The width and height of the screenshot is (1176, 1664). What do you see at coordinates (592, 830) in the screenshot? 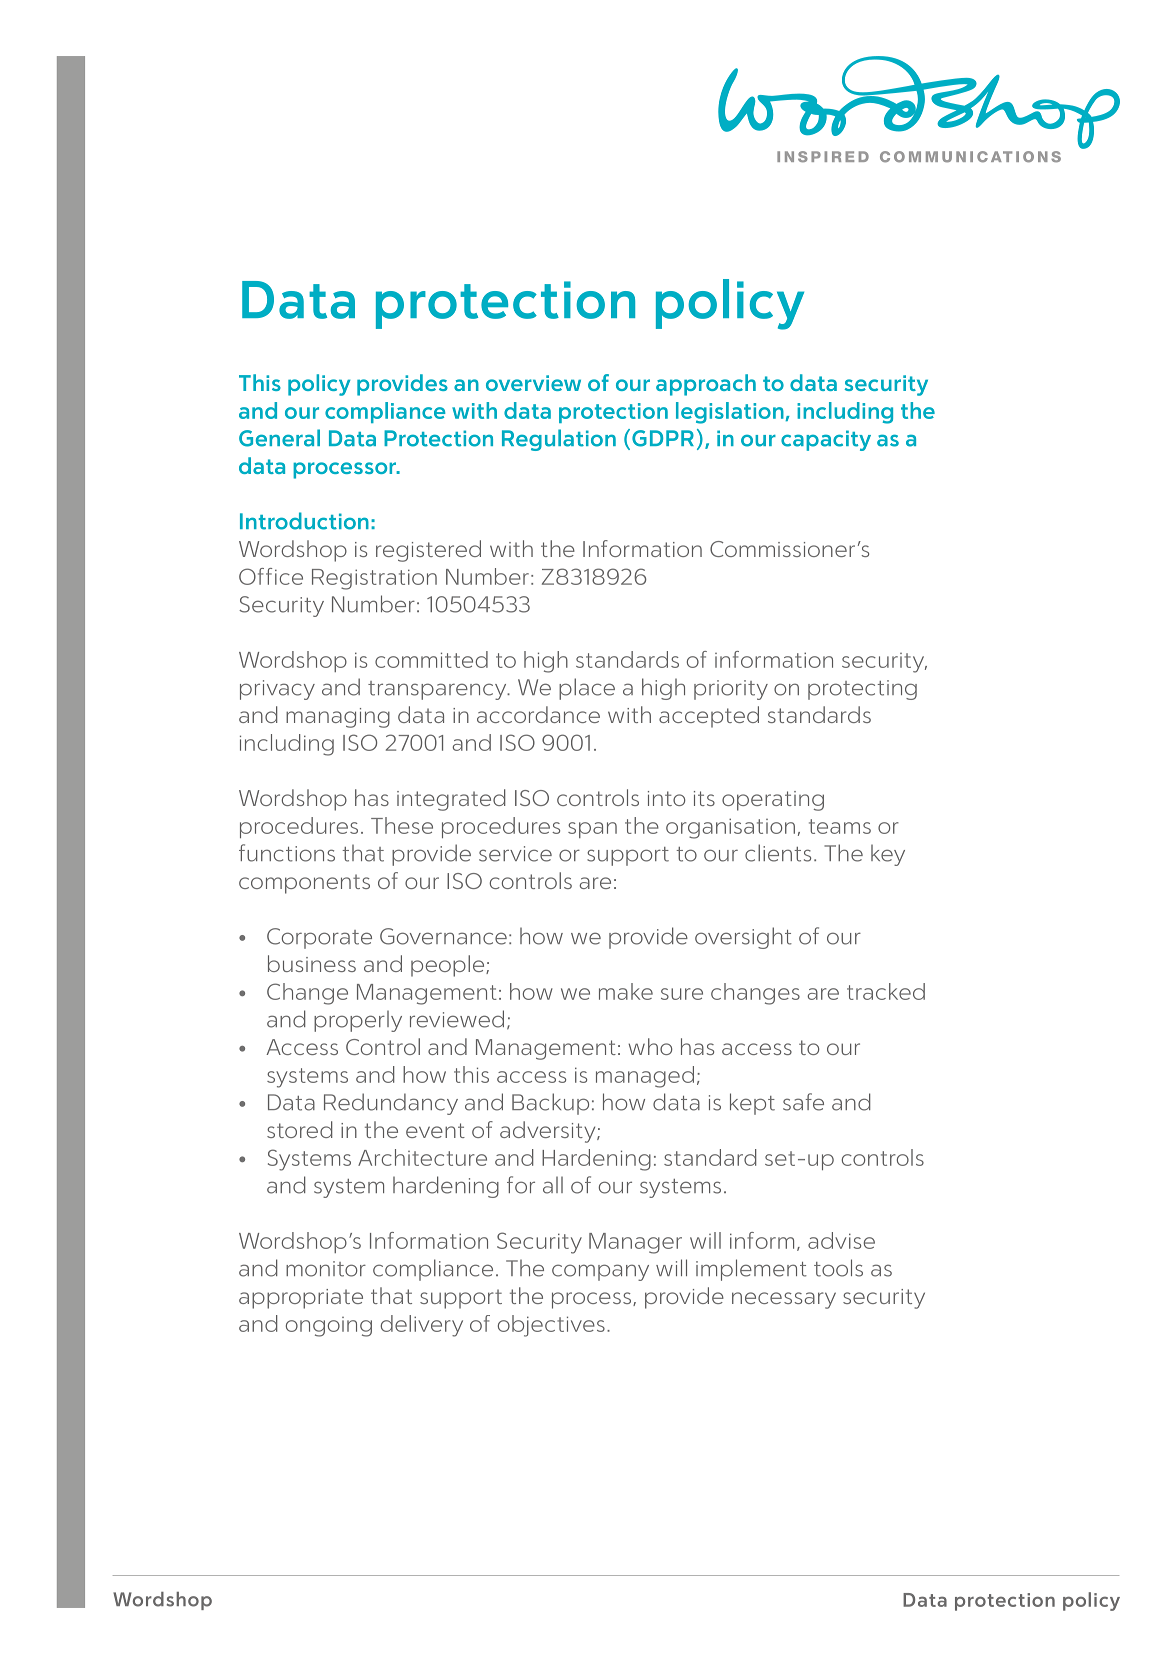
I see `span` at bounding box center [592, 830].
